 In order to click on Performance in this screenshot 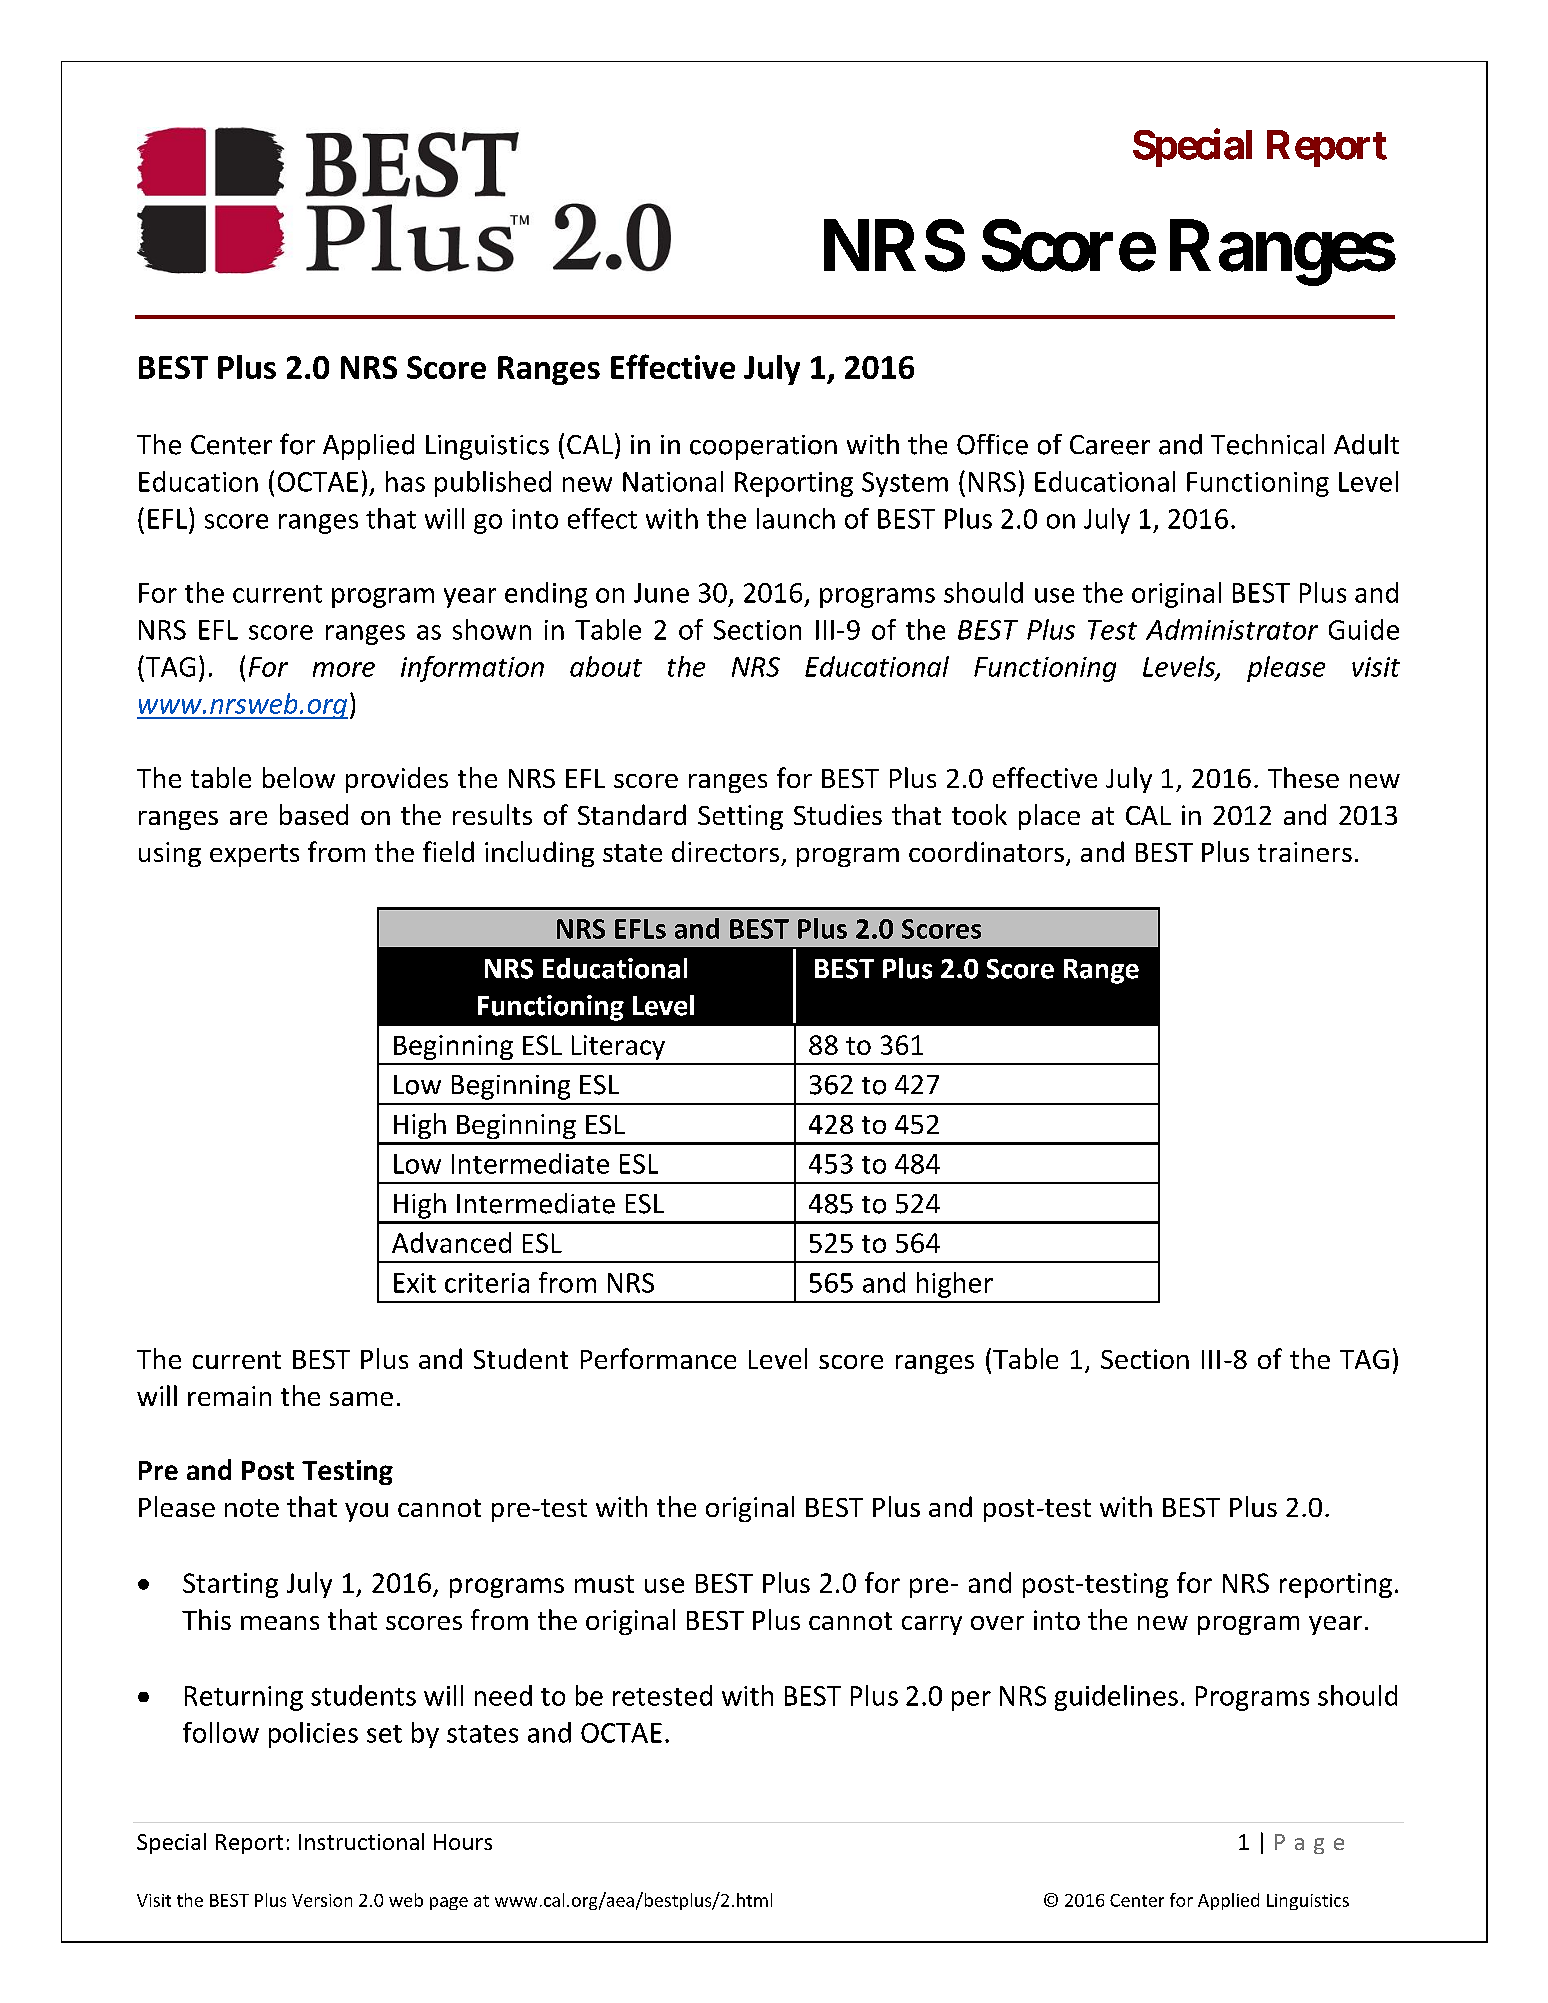, I will do `click(658, 1358)`.
